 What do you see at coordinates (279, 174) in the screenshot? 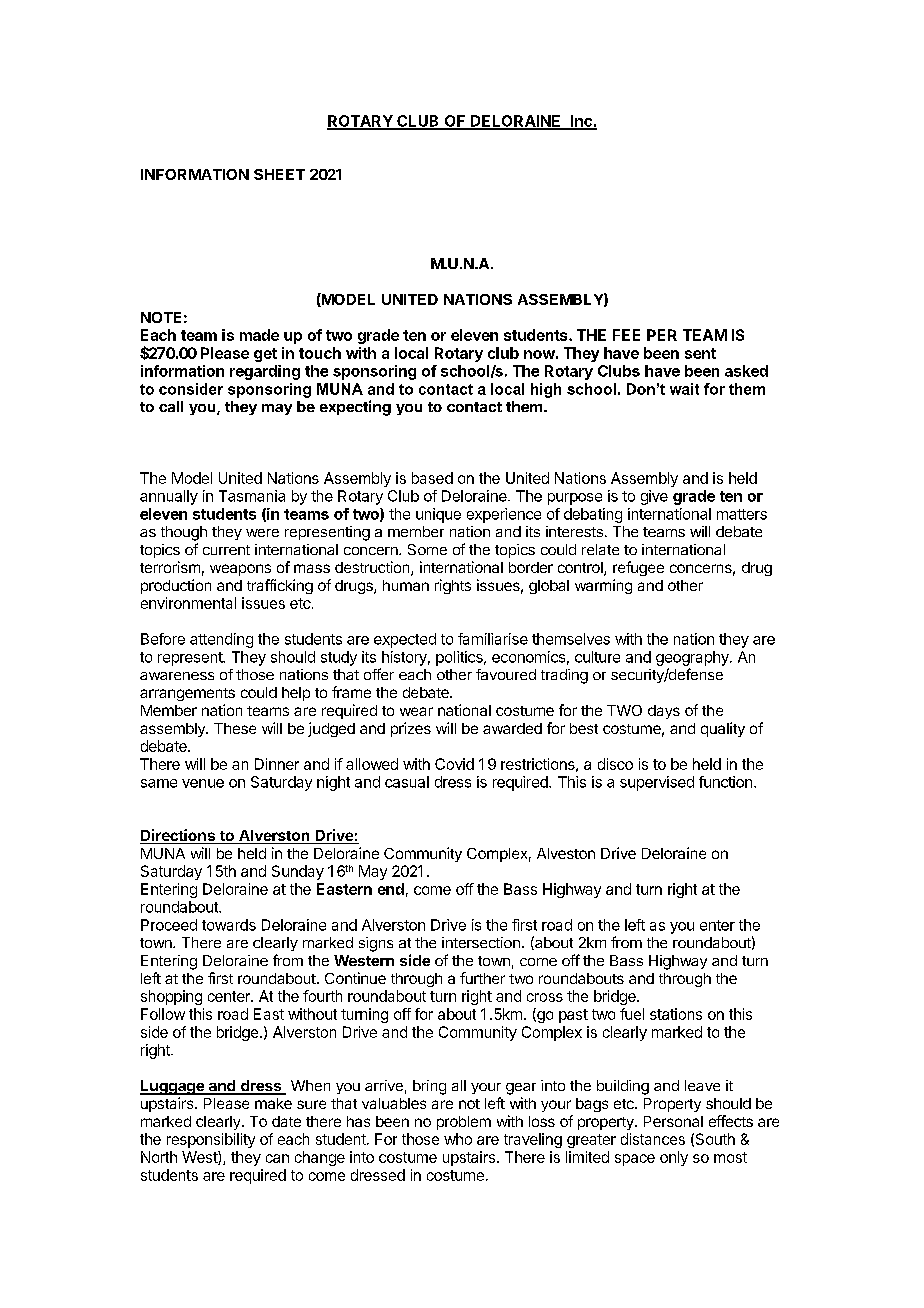
I see `SHEET` at bounding box center [279, 174].
